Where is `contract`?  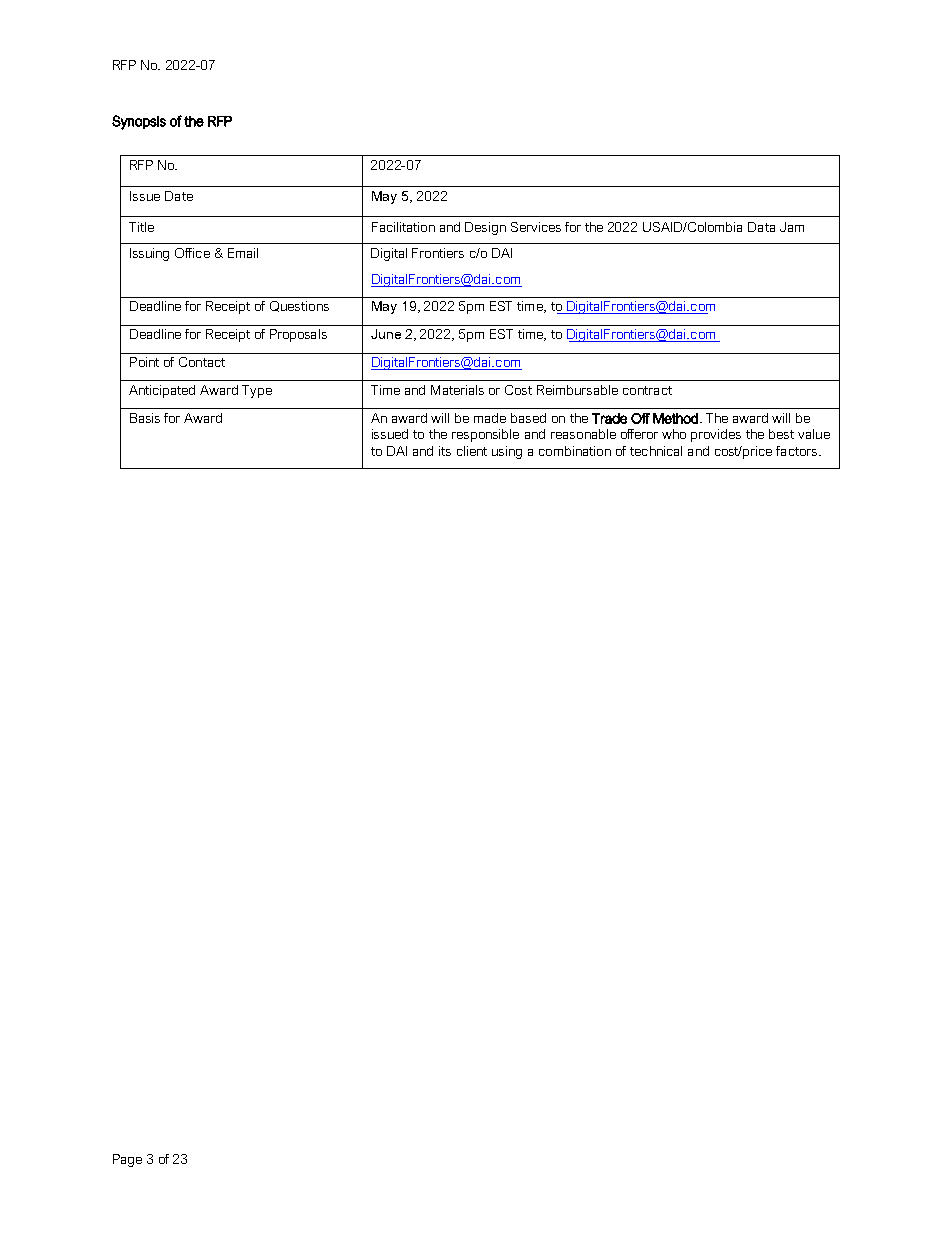
contract is located at coordinates (647, 390).
